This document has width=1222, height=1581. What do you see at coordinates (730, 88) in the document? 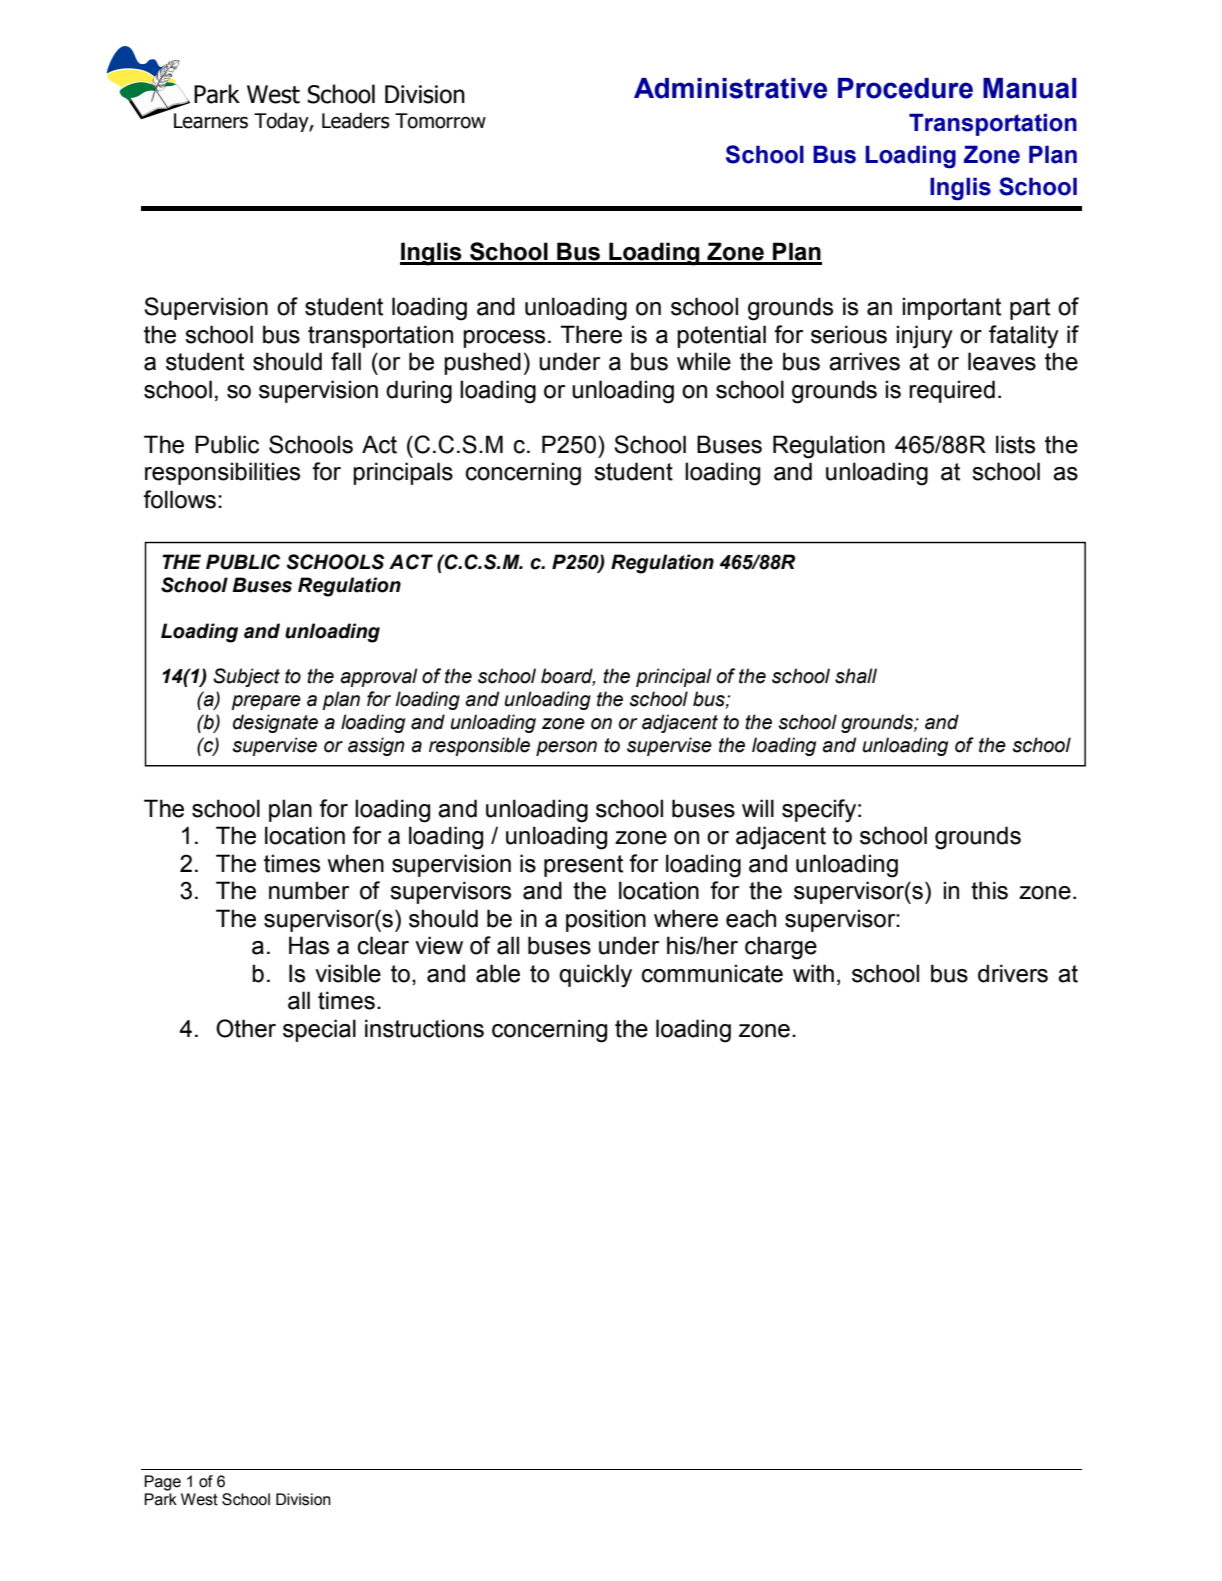
I see `Administrative` at bounding box center [730, 88].
